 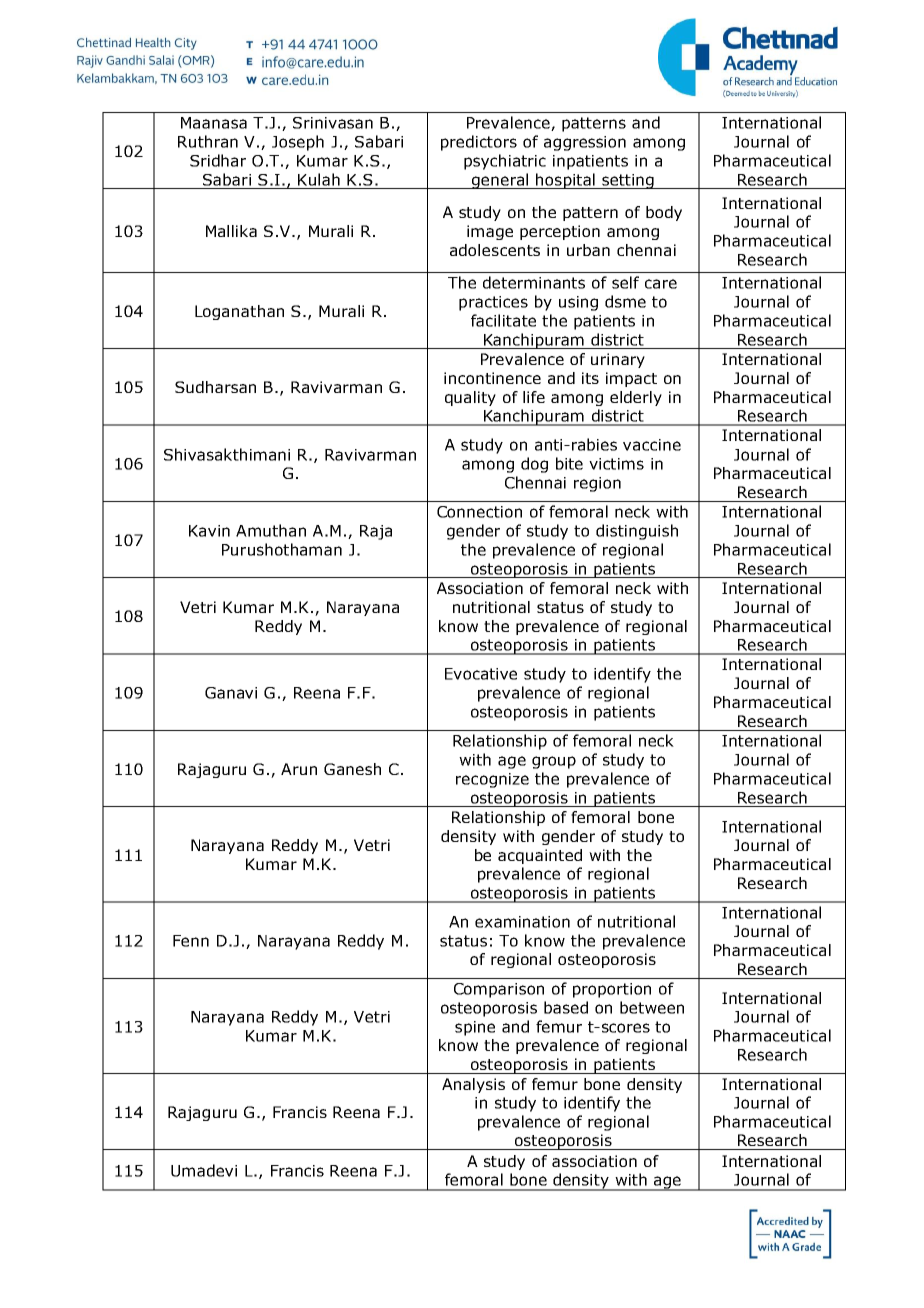 What do you see at coordinates (218, 160) in the image?
I see `Sridhar` at bounding box center [218, 160].
